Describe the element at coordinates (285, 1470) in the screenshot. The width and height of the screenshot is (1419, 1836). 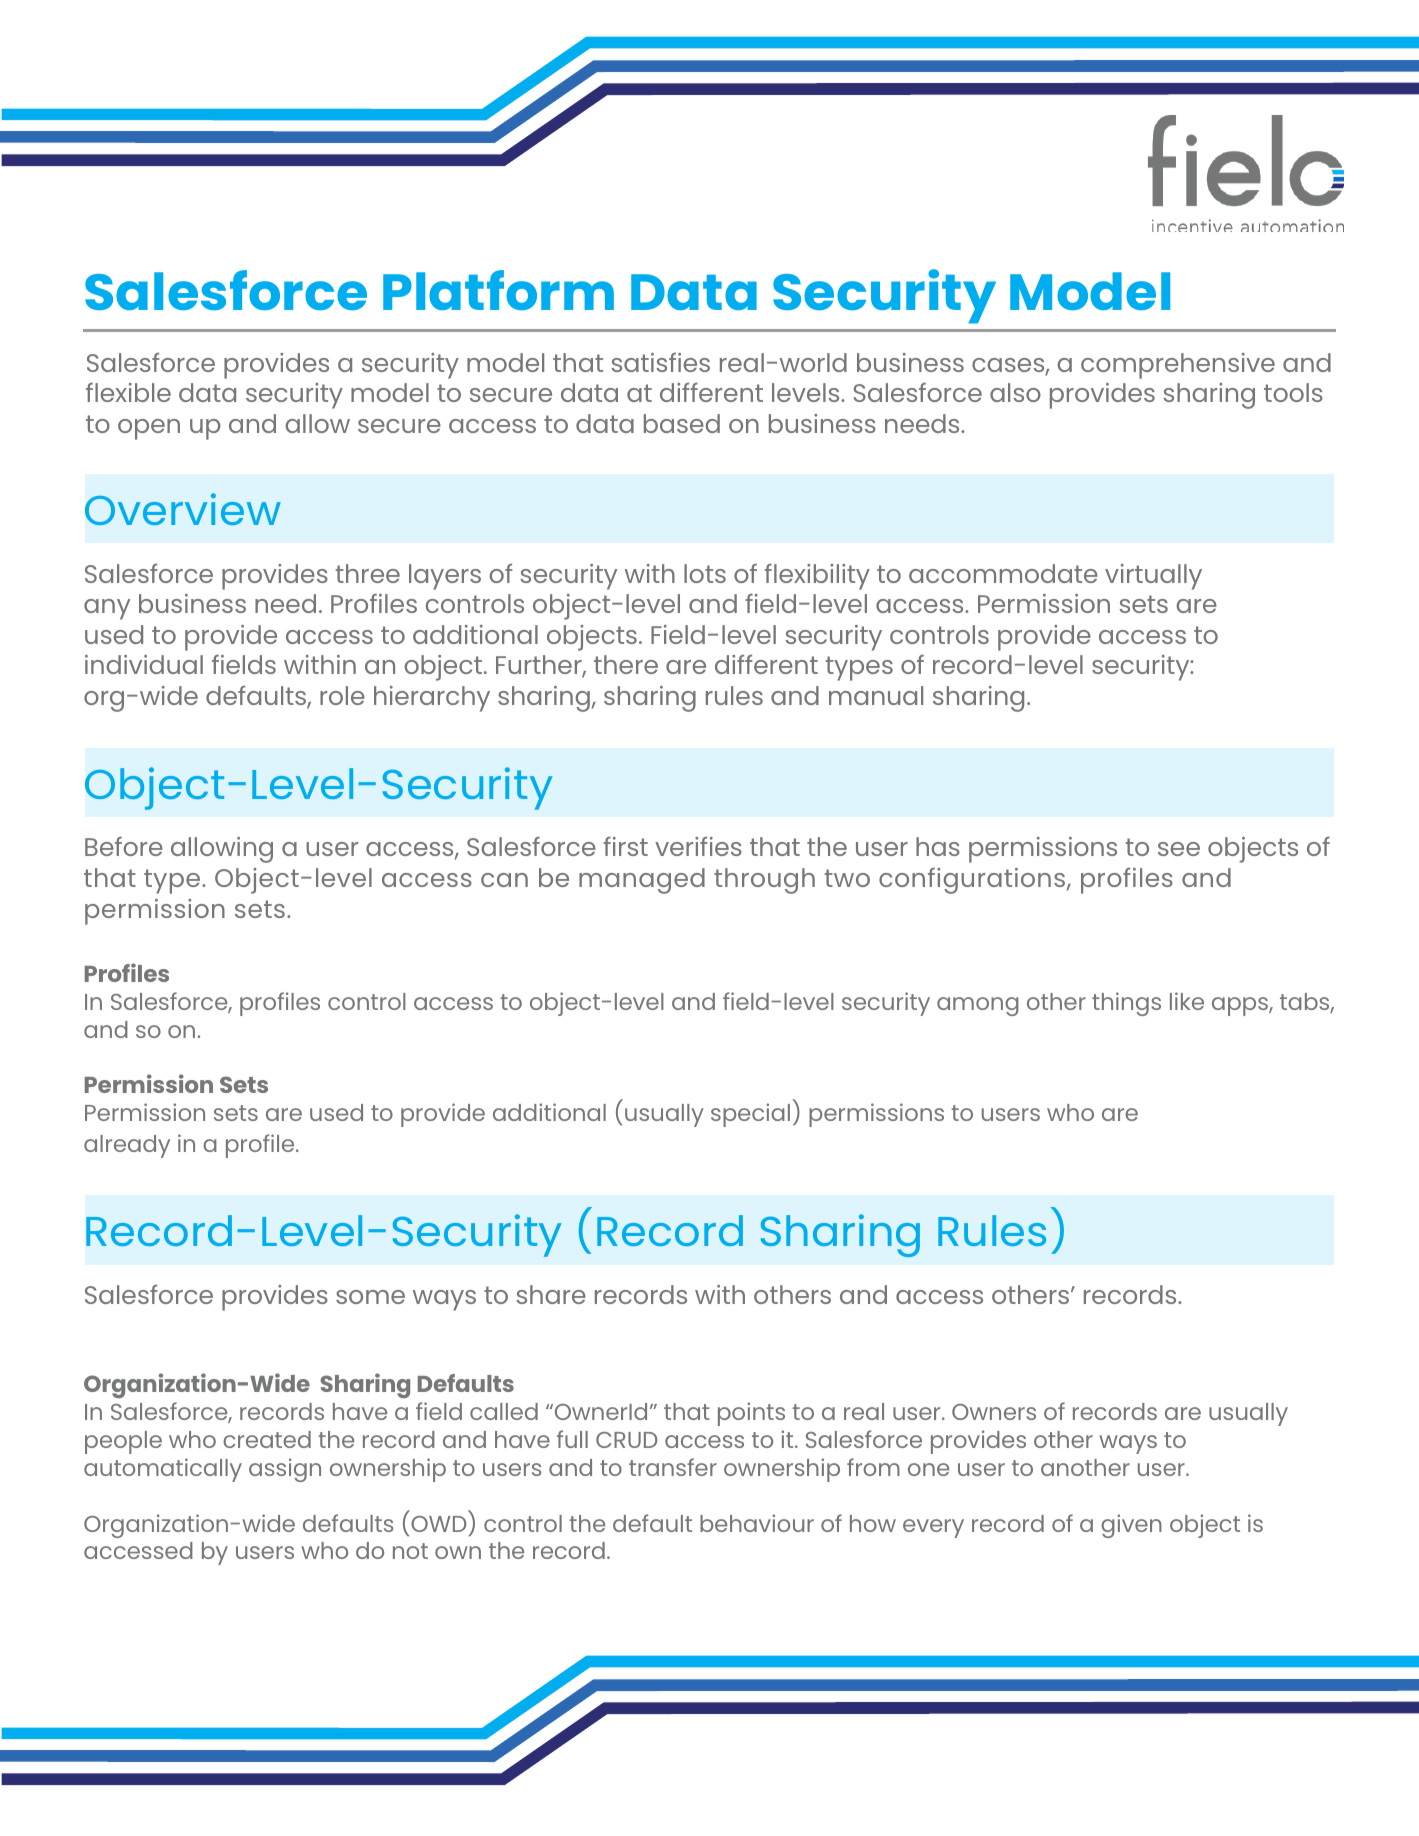
I see `assign` at that location.
